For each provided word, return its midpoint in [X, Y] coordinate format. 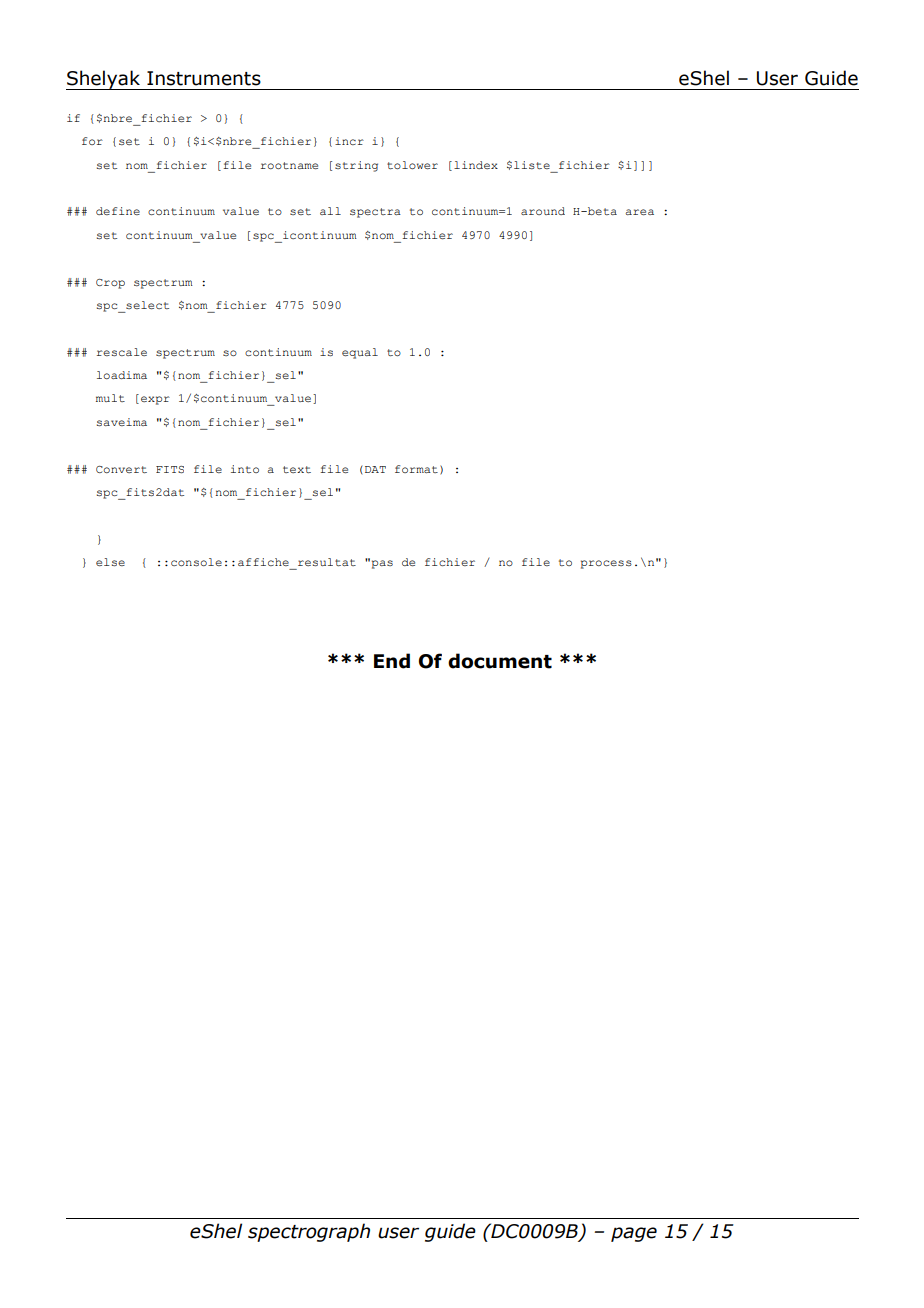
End [392, 661]
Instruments [204, 78]
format [416, 469]
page [634, 1234]
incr [349, 141]
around [543, 211]
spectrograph [309, 1232]
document [500, 661]
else [110, 562]
